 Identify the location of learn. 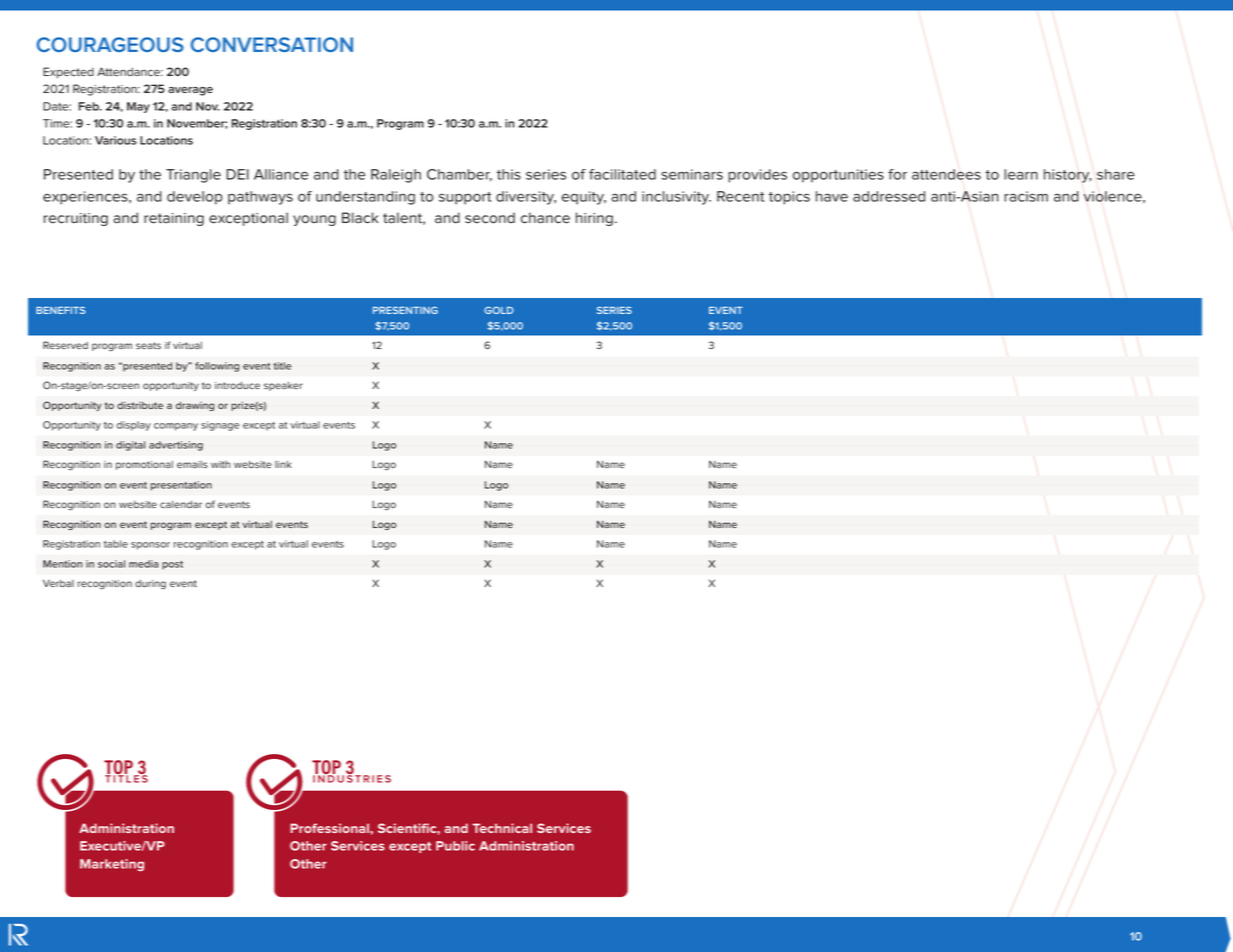
(1021, 174).
